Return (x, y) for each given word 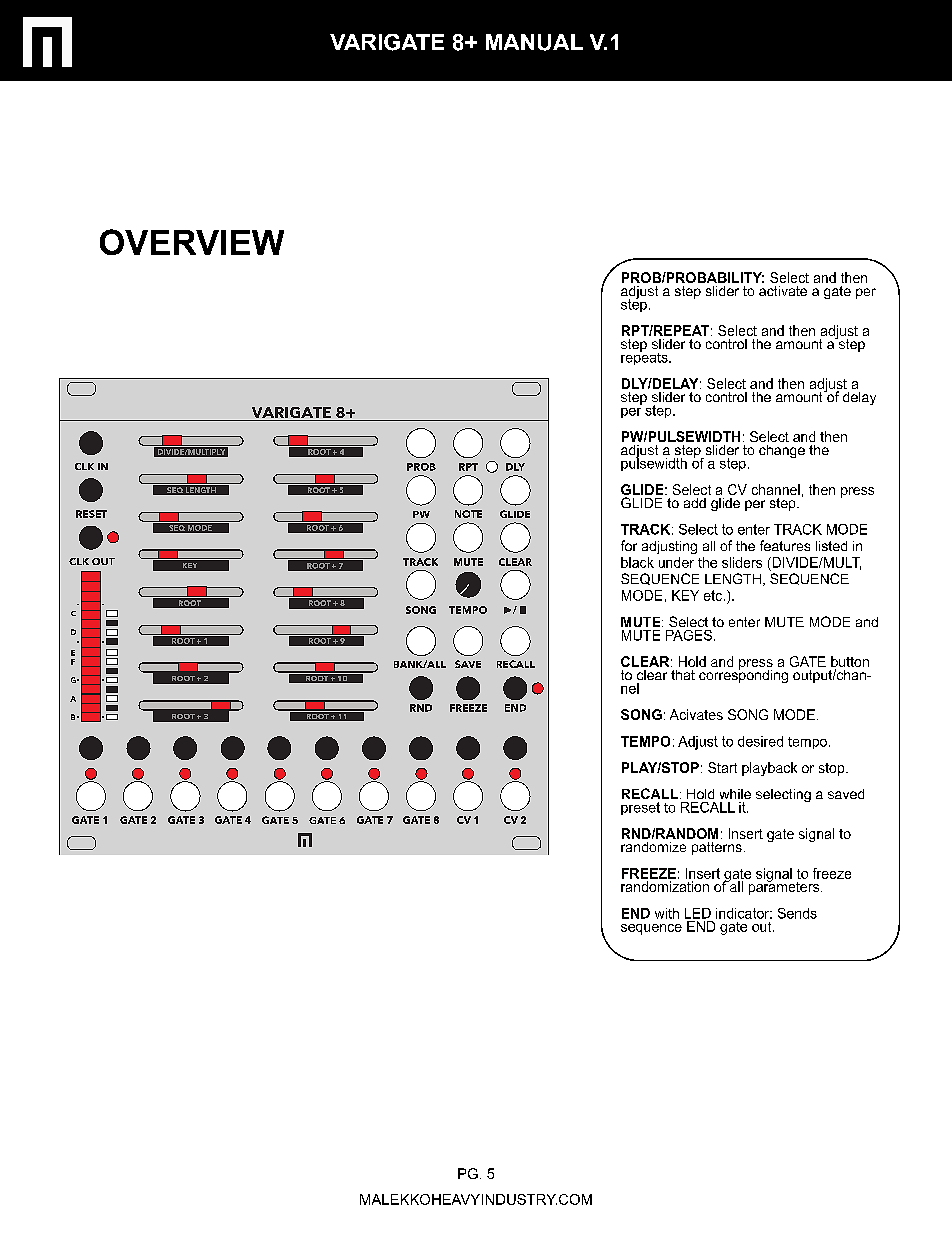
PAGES (689, 635)
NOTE (468, 514)
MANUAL (534, 42)
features (785, 545)
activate (783, 291)
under (676, 562)
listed (831, 546)
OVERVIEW (192, 242)
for (629, 545)
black (637, 562)
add (695, 503)
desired (760, 741)
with (667, 913)
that (683, 675)
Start (722, 767)
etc (714, 595)
